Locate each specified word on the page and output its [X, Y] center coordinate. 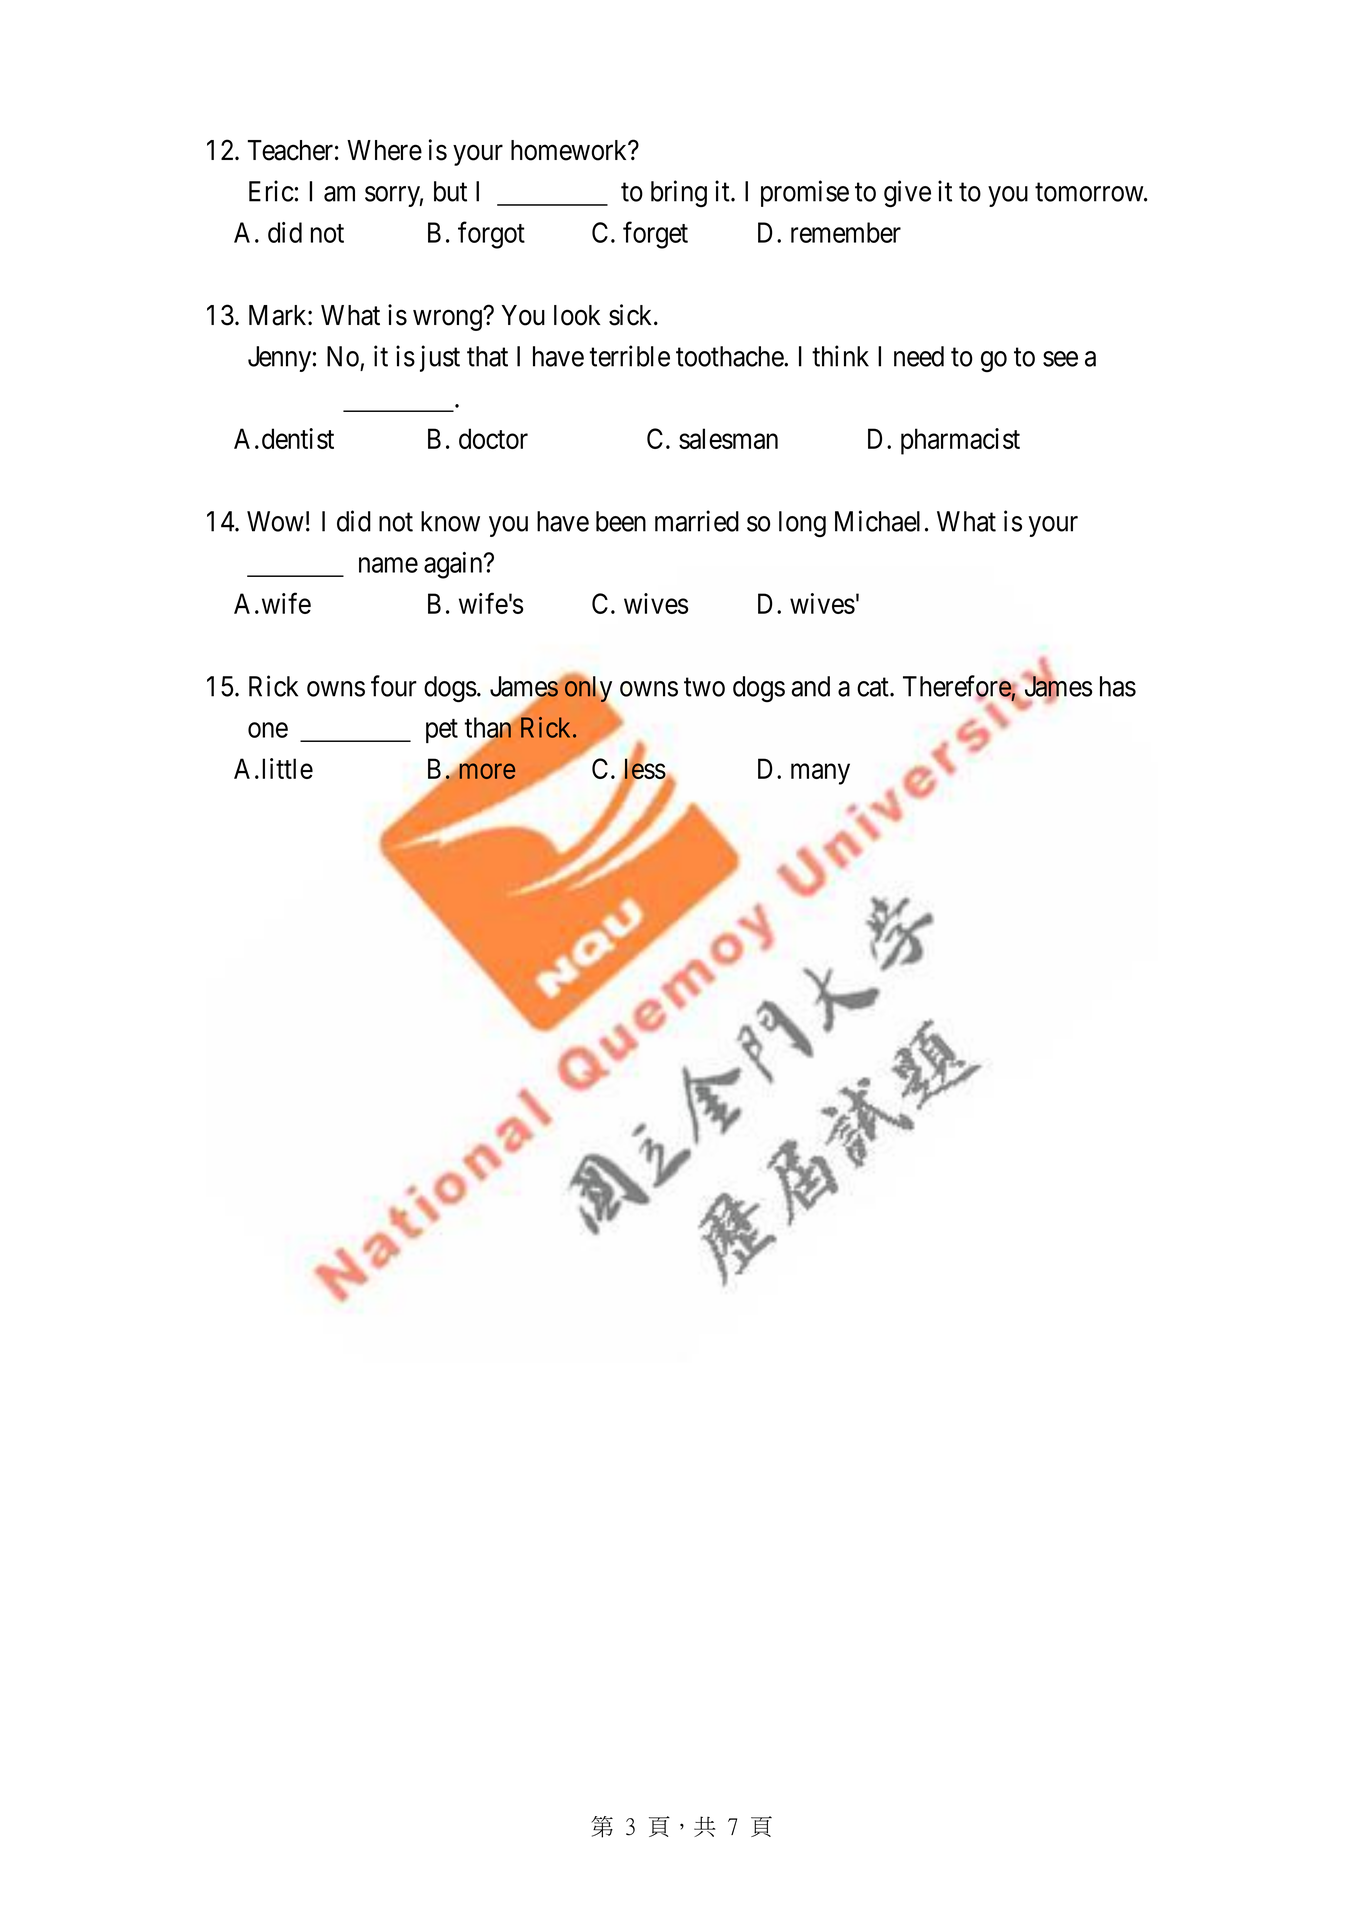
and [811, 686]
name [388, 565]
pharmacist [960, 441]
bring [679, 193]
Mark [279, 315]
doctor [493, 438]
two [704, 687]
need [919, 356]
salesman [728, 438]
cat [874, 687]
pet [442, 731]
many [820, 774]
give [907, 194]
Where [384, 150]
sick [632, 315]
